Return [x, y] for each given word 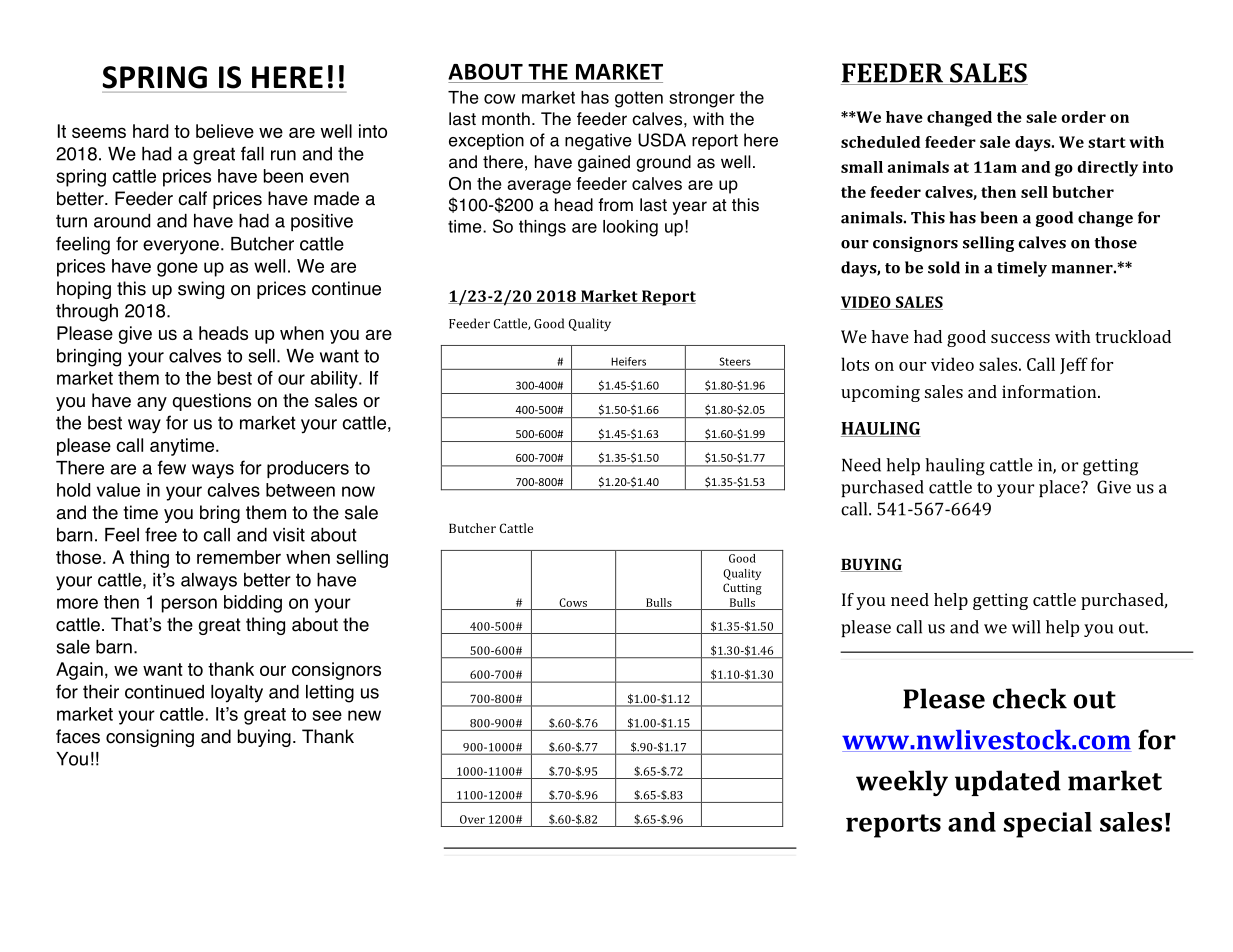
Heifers [629, 361]
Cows [573, 602]
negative [598, 141]
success [1020, 338]
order [1083, 117]
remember [239, 557]
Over [472, 819]
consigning [150, 738]
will [1026, 627]
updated [1008, 783]
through [87, 313]
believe [225, 131]
